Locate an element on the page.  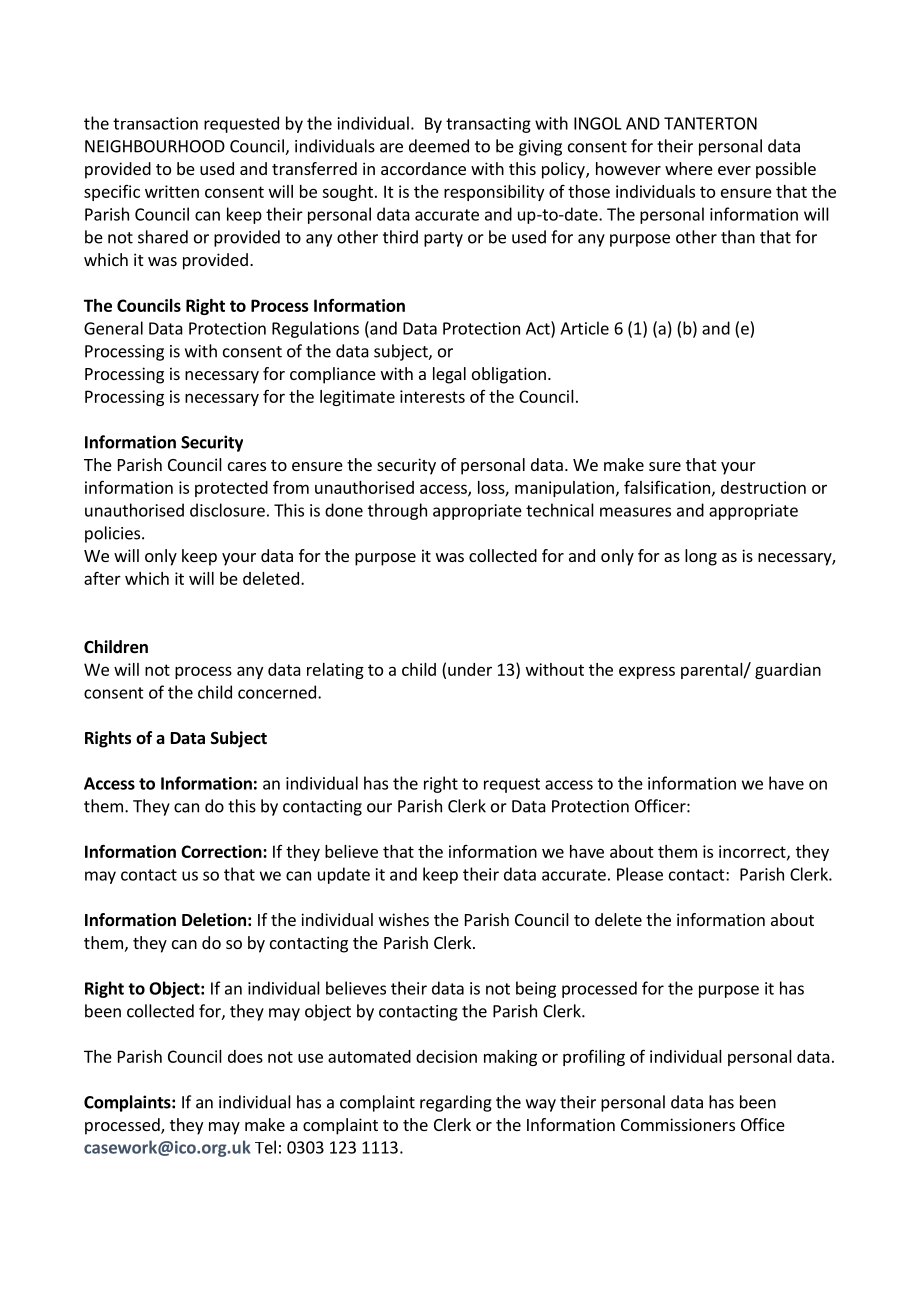
express is located at coordinates (647, 672).
